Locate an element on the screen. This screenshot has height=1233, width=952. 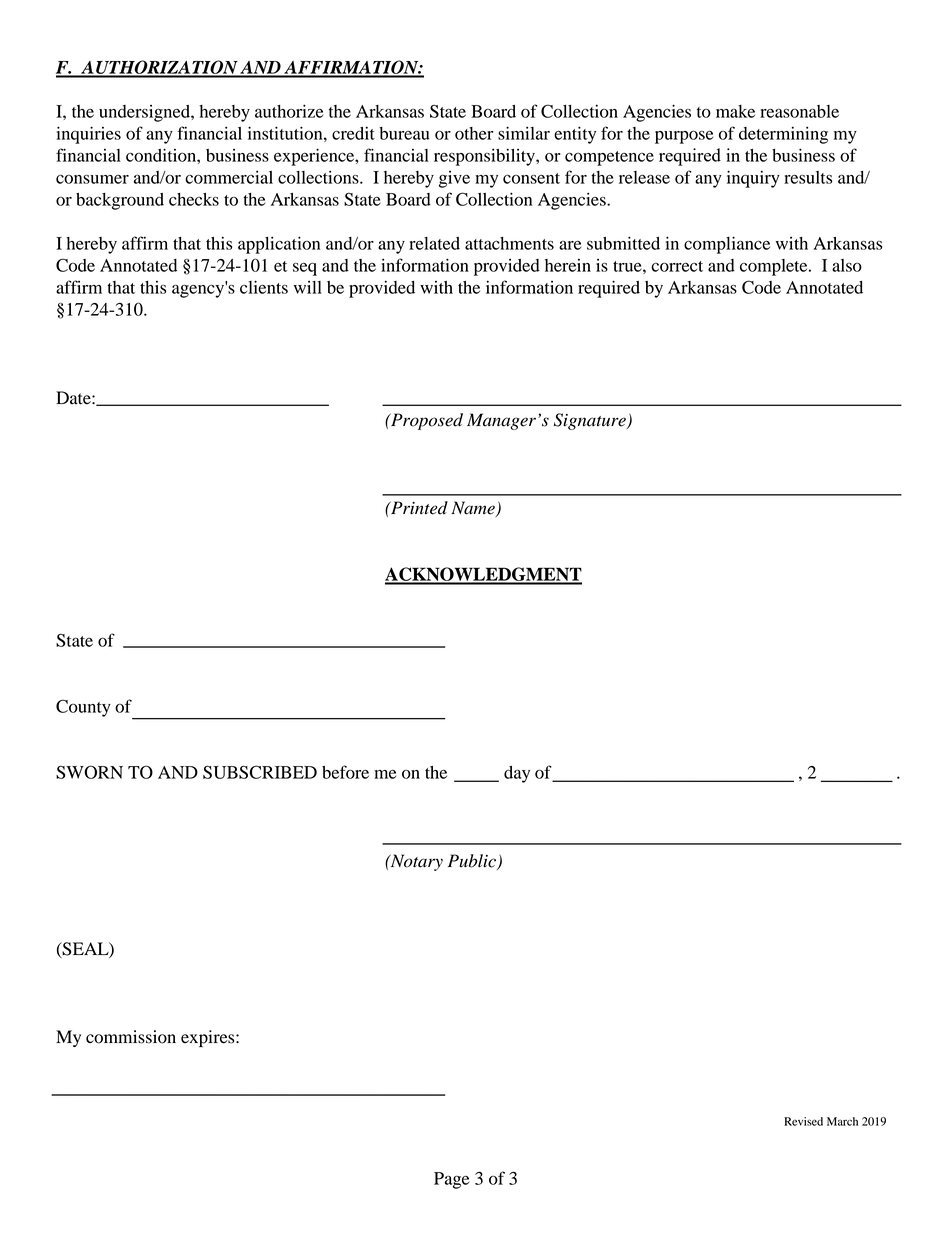
Revised is located at coordinates (803, 1121).
